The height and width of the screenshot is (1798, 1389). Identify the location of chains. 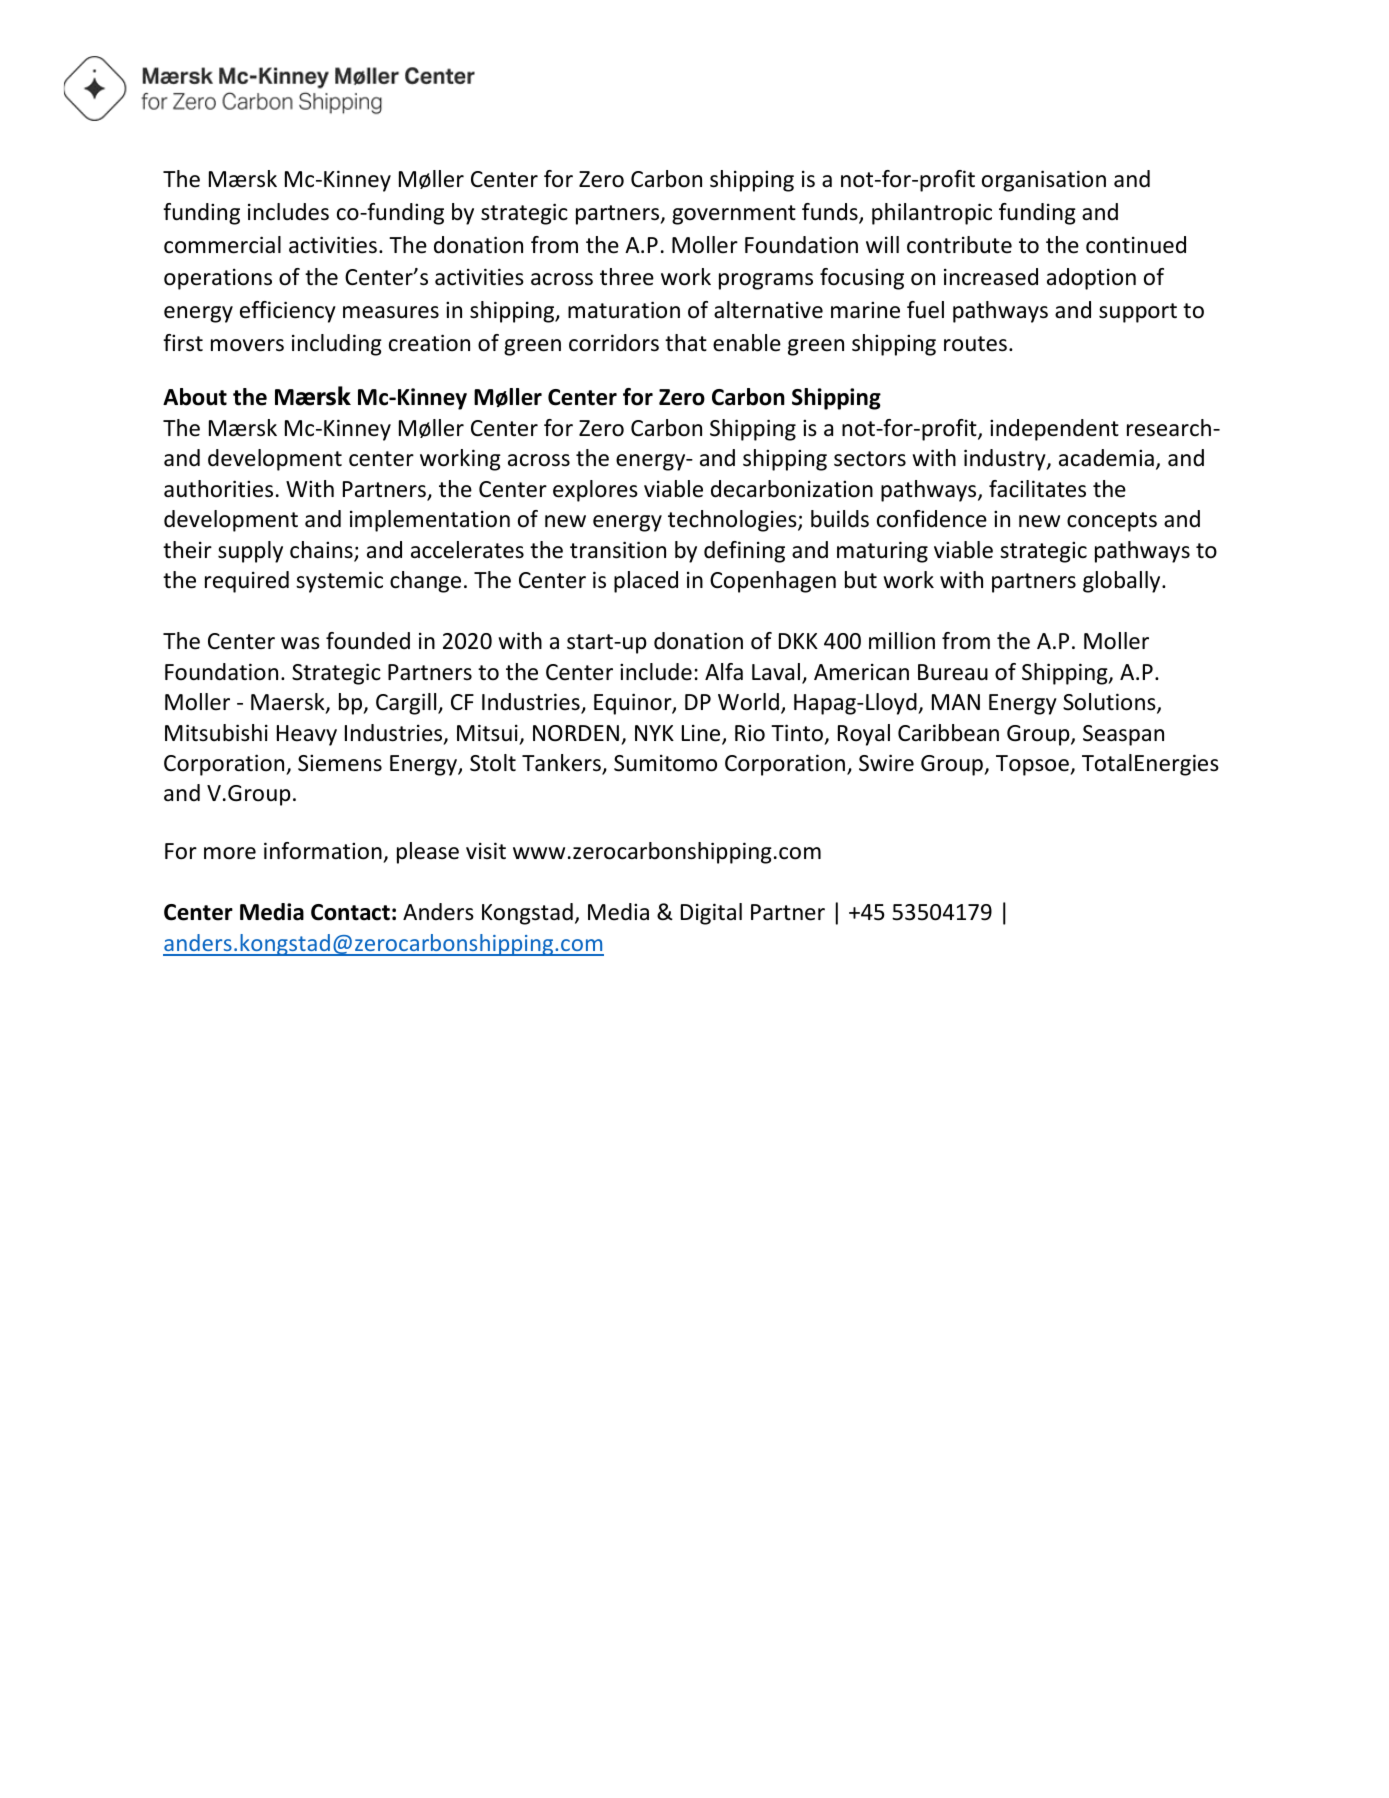
(322, 551).
